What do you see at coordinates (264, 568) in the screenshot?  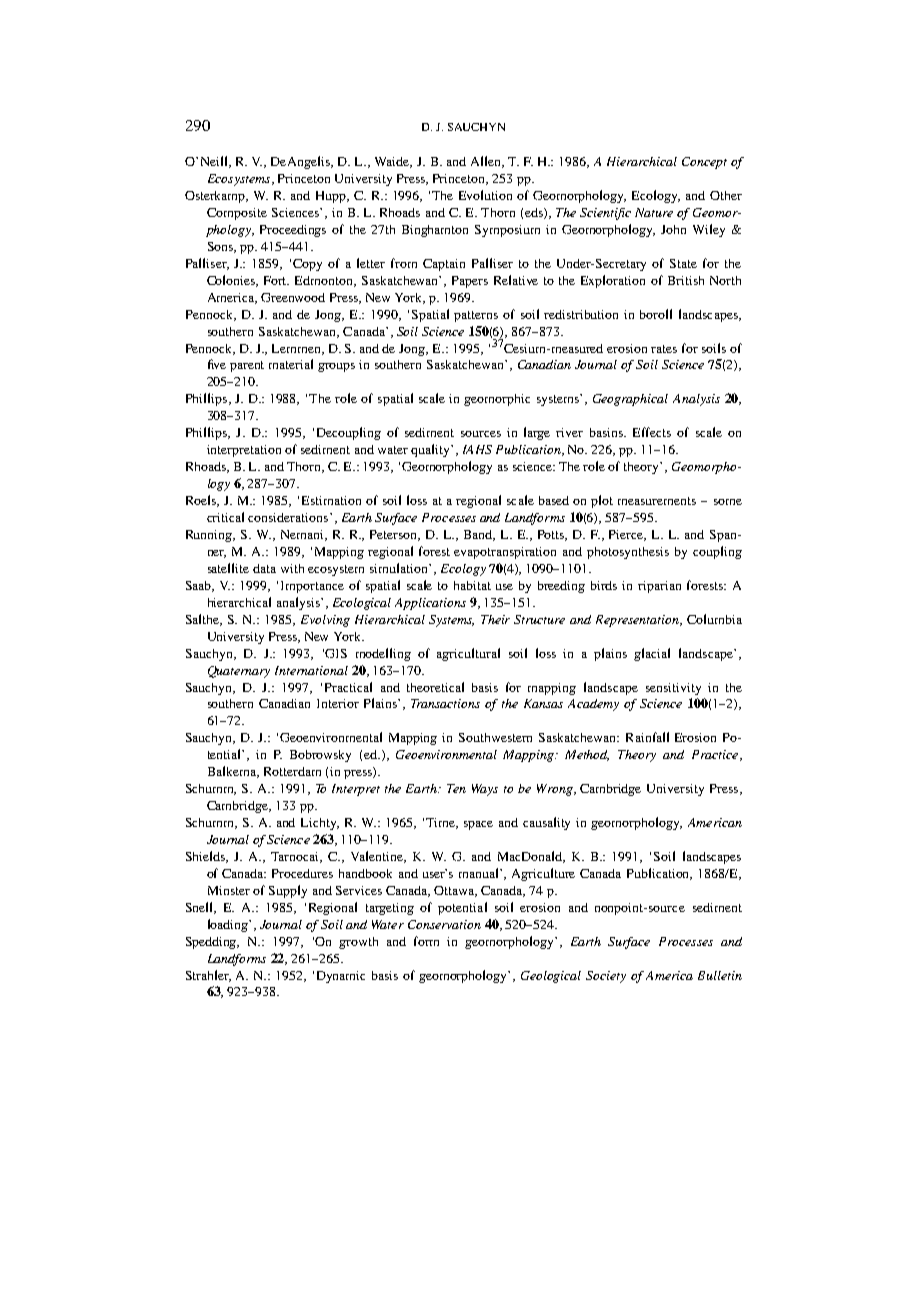 I see `data` at bounding box center [264, 568].
